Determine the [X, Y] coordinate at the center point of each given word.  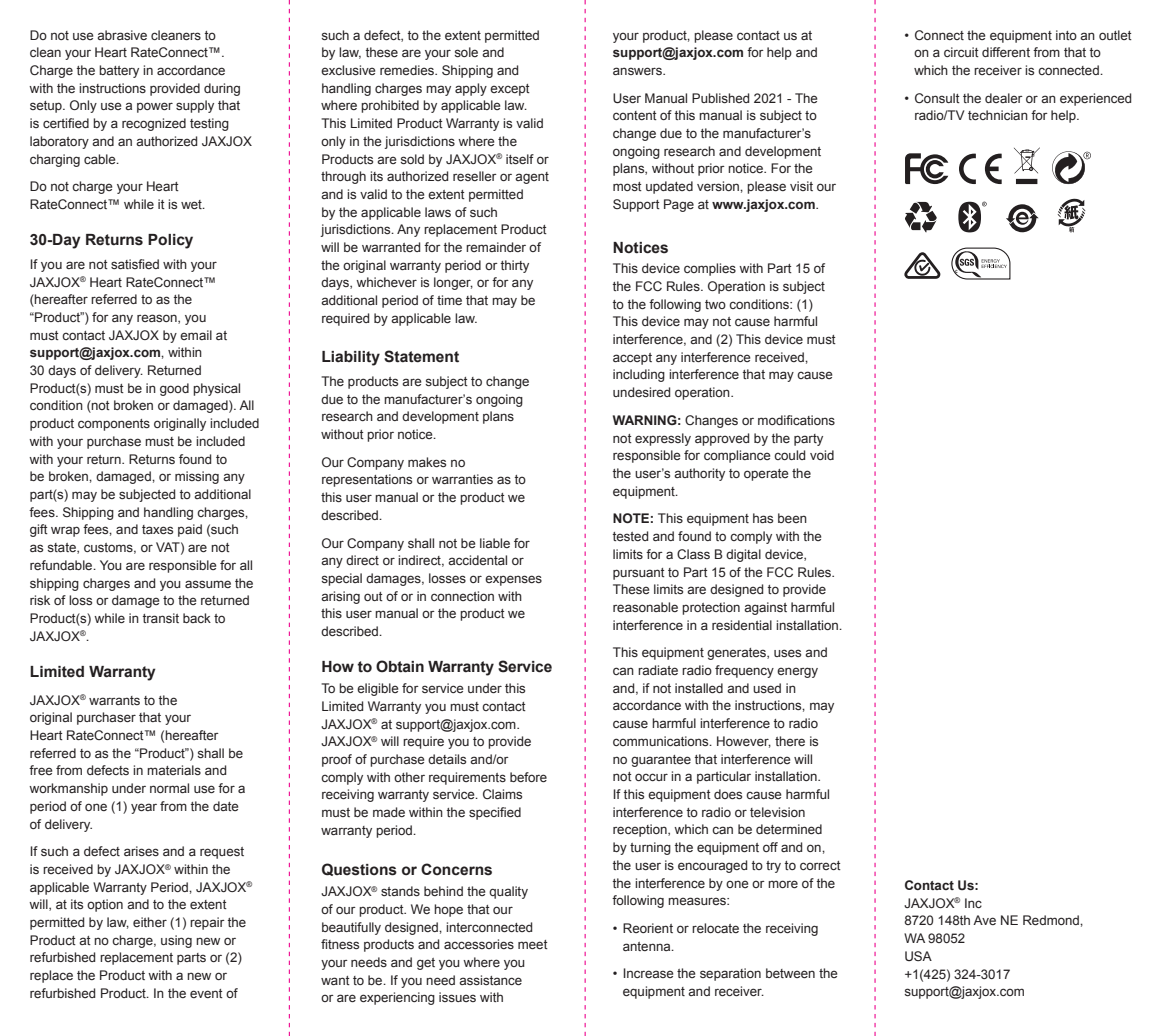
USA [918, 956]
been [792, 518]
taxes [157, 529]
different [1006, 52]
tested [630, 536]
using [176, 941]
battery [119, 71]
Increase [648, 973]
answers [638, 71]
